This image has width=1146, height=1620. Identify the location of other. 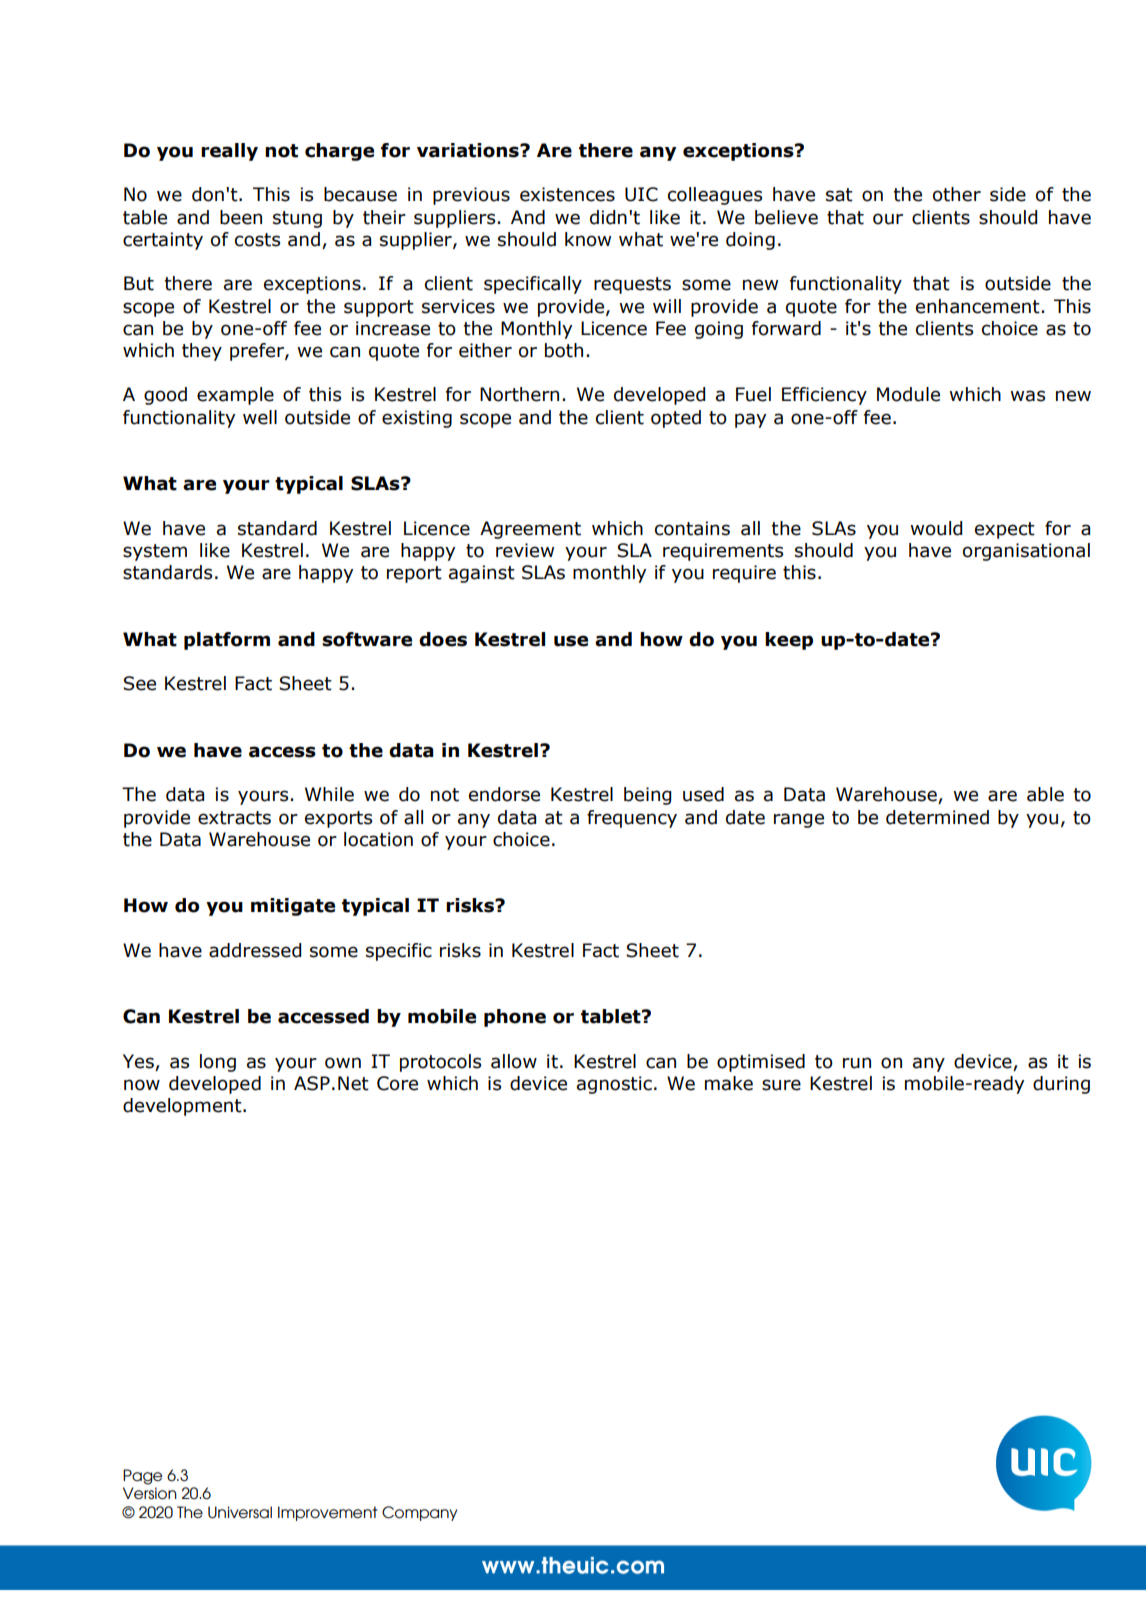
(957, 194).
